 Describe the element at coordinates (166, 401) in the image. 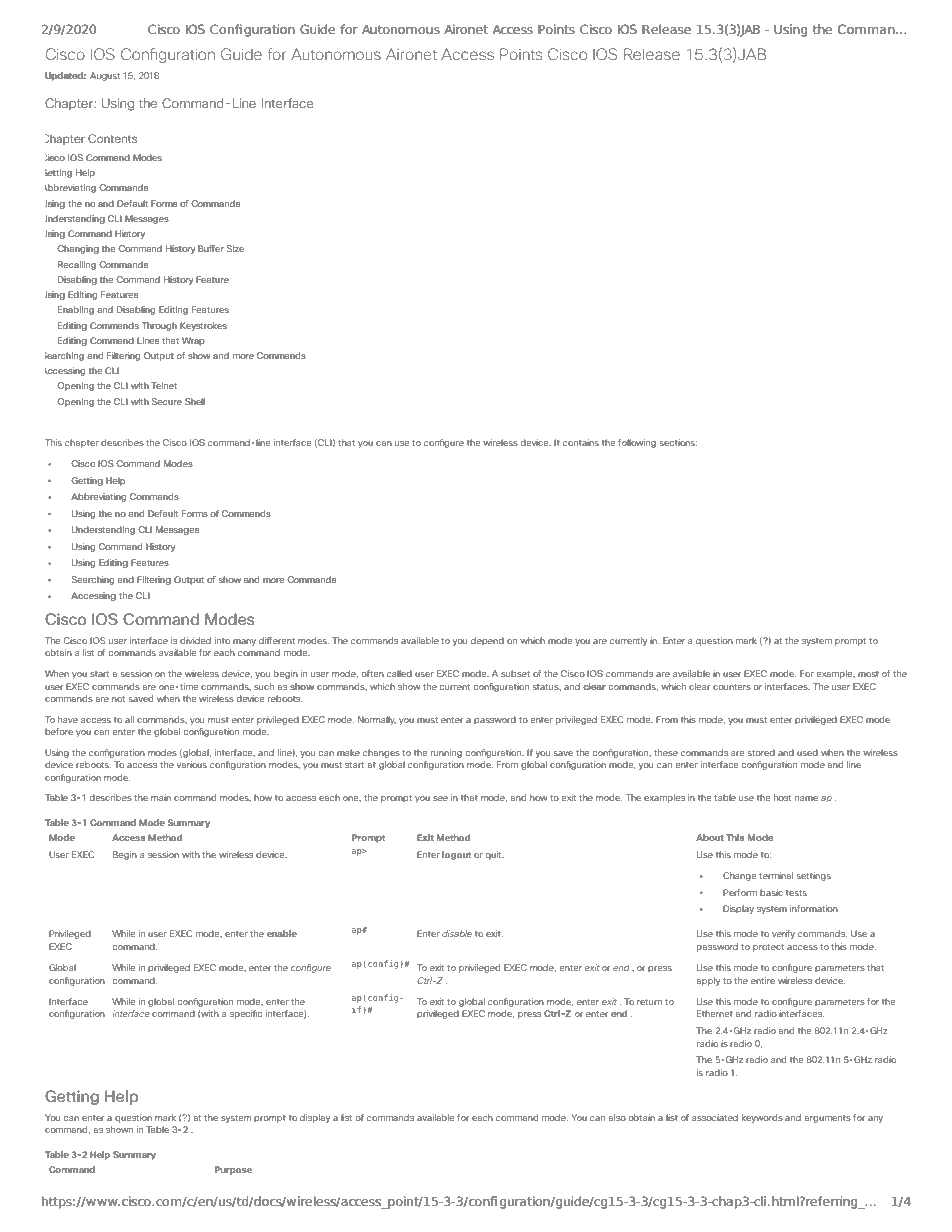

I see `Secure` at that location.
